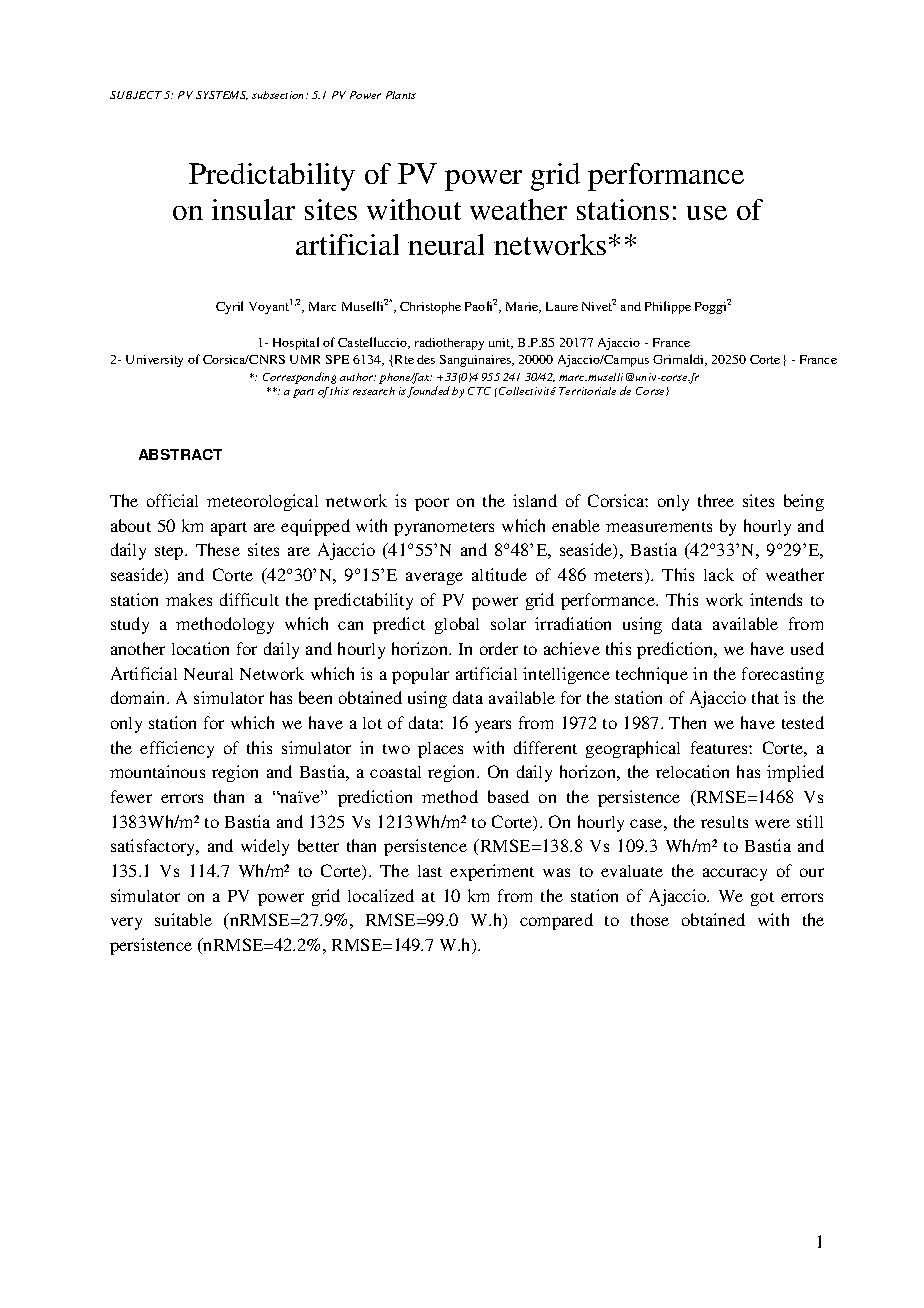 The width and height of the screenshot is (924, 1308). Describe the element at coordinates (172, 500) in the screenshot. I see `official` at that location.
